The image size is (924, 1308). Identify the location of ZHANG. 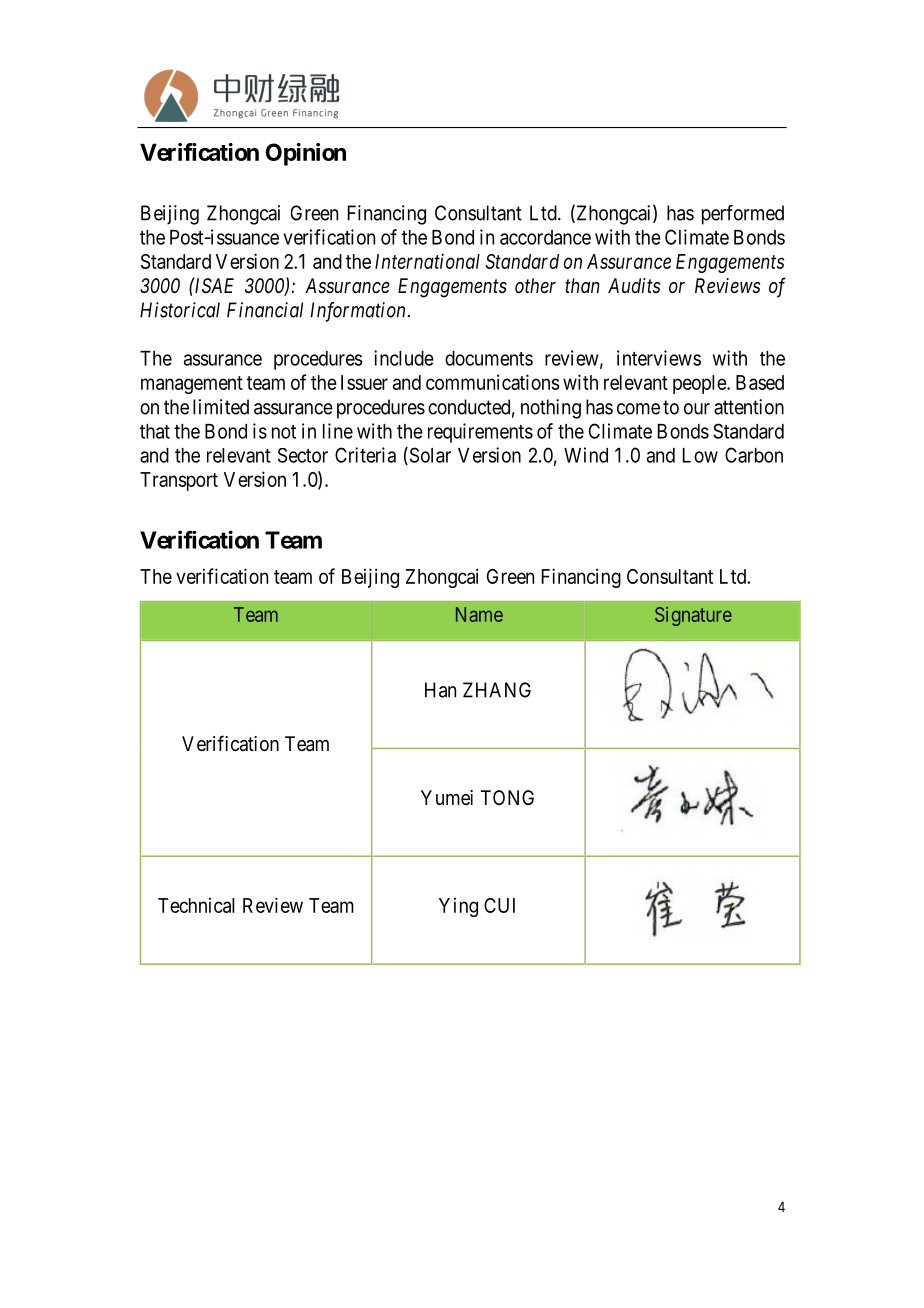
(497, 690).
